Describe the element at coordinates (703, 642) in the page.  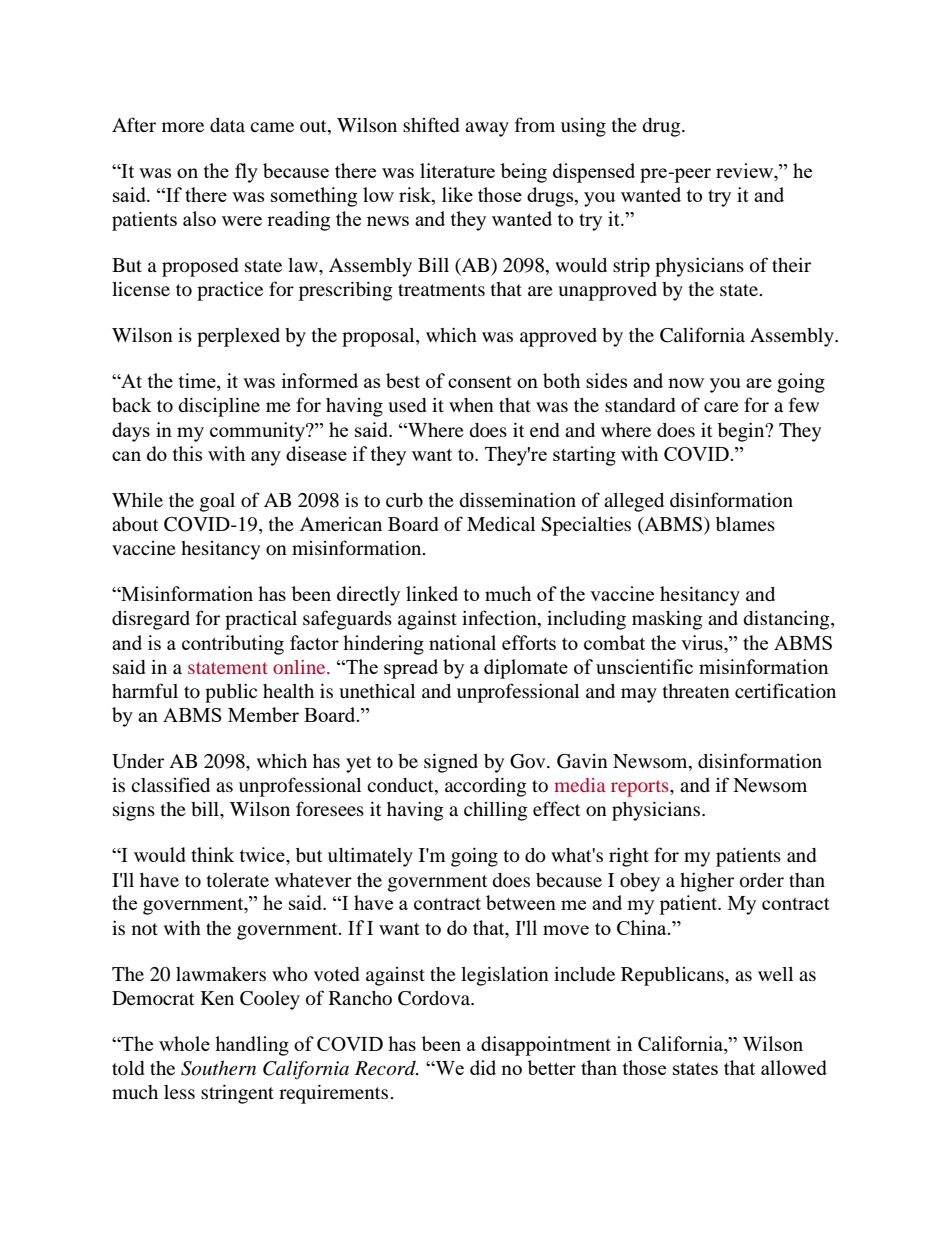
I see `virus` at that location.
